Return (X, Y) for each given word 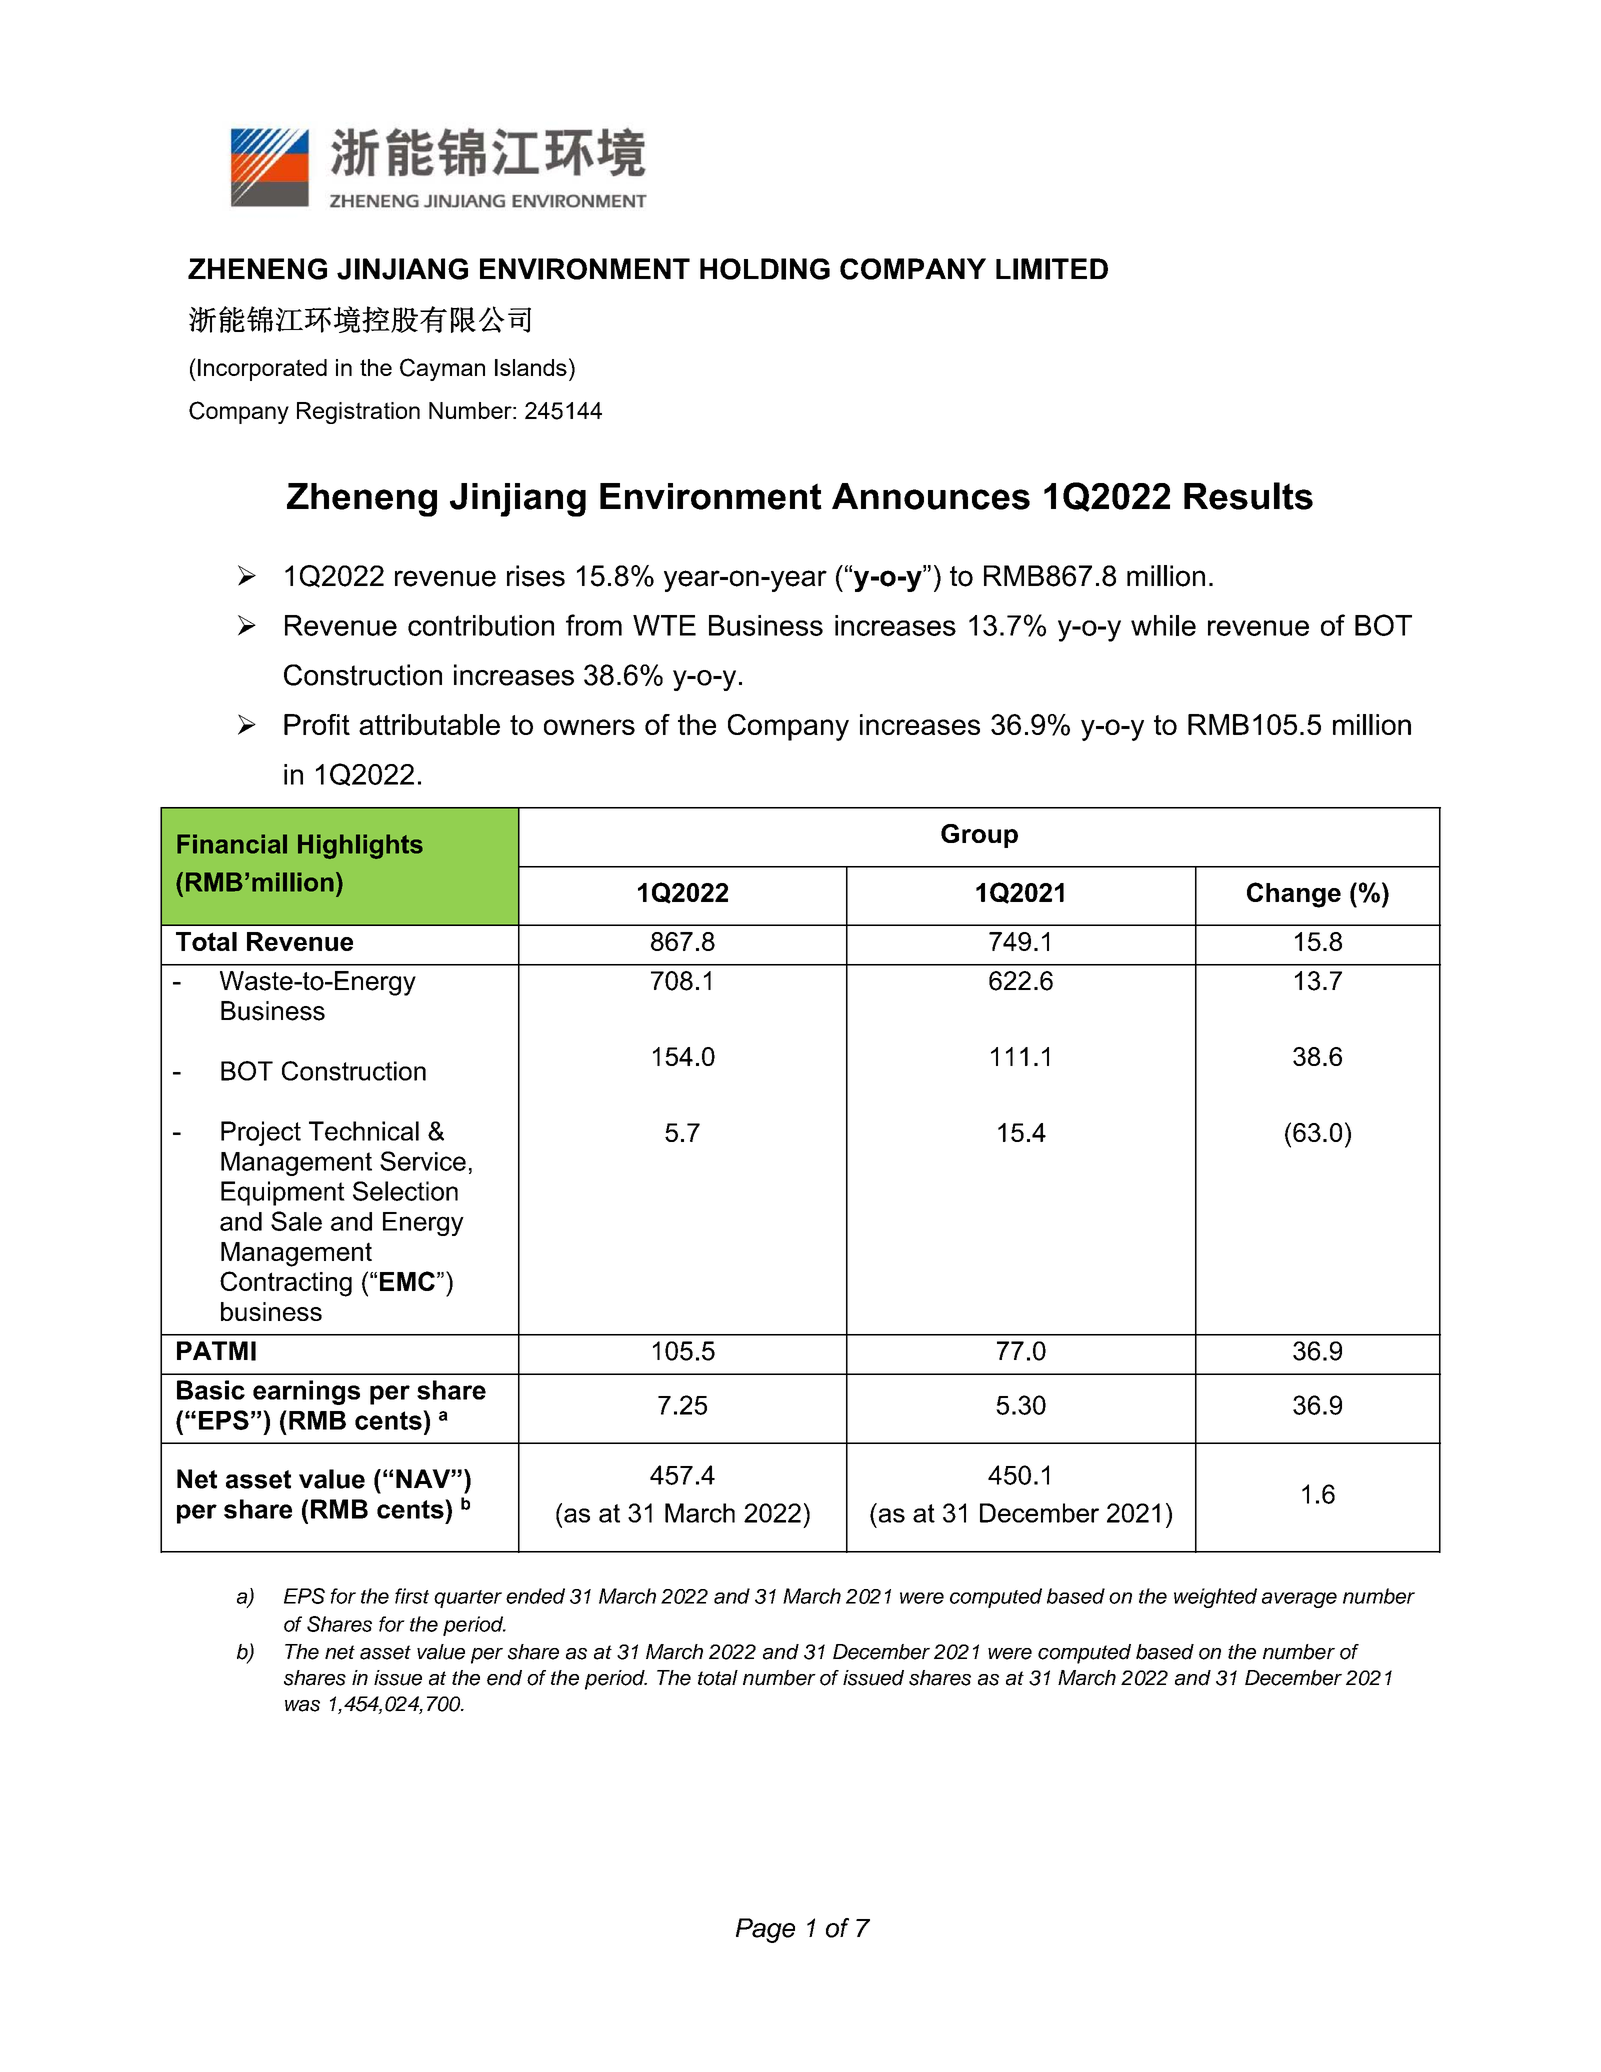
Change (1294, 895)
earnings (306, 1392)
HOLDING (765, 269)
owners (589, 727)
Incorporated (262, 370)
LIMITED (1052, 269)
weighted (1215, 1598)
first (412, 1596)
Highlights (360, 846)
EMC (407, 1281)
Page (765, 1930)
